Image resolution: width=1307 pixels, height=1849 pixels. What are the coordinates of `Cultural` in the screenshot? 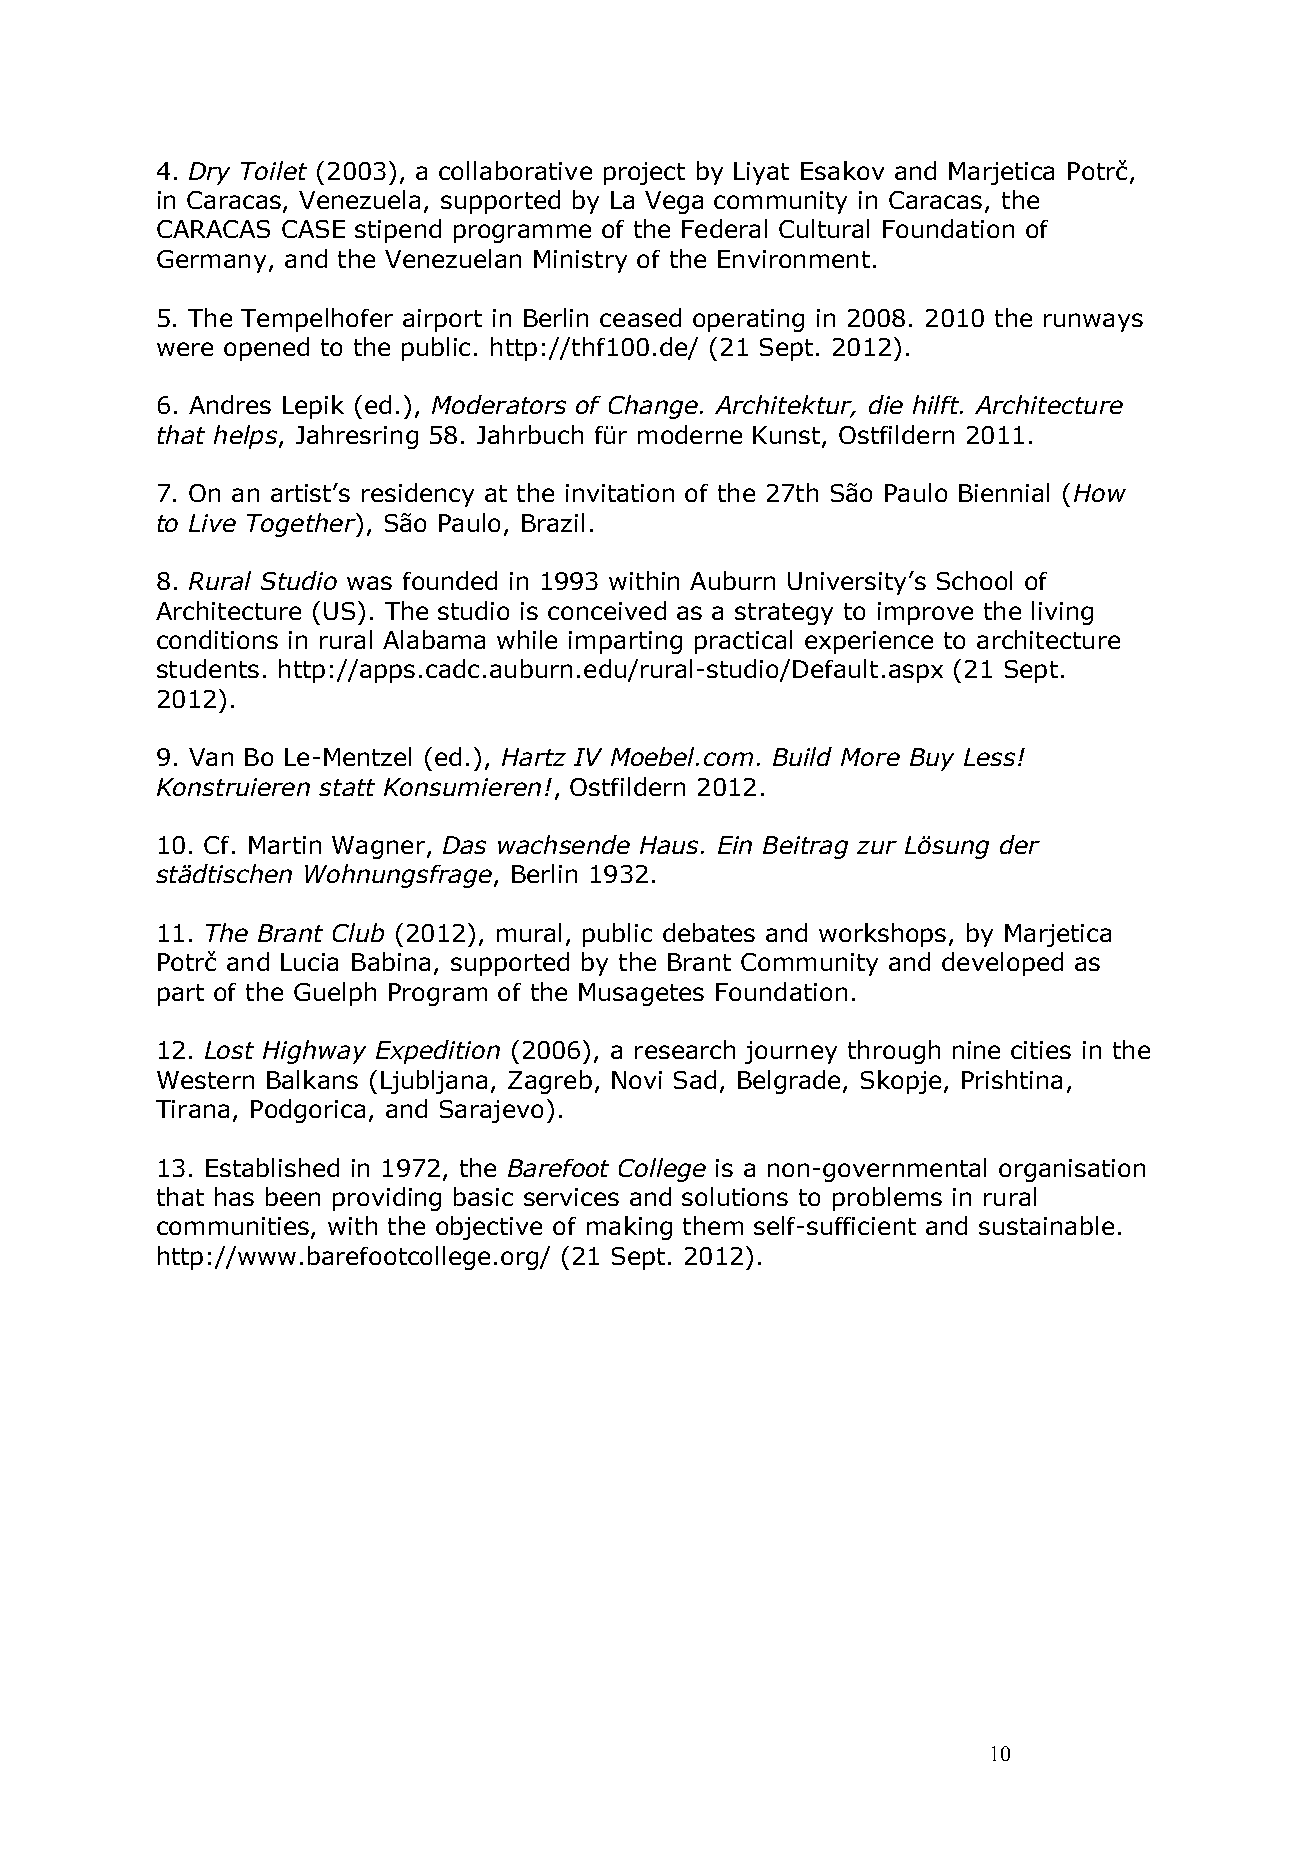 It's located at (824, 228).
